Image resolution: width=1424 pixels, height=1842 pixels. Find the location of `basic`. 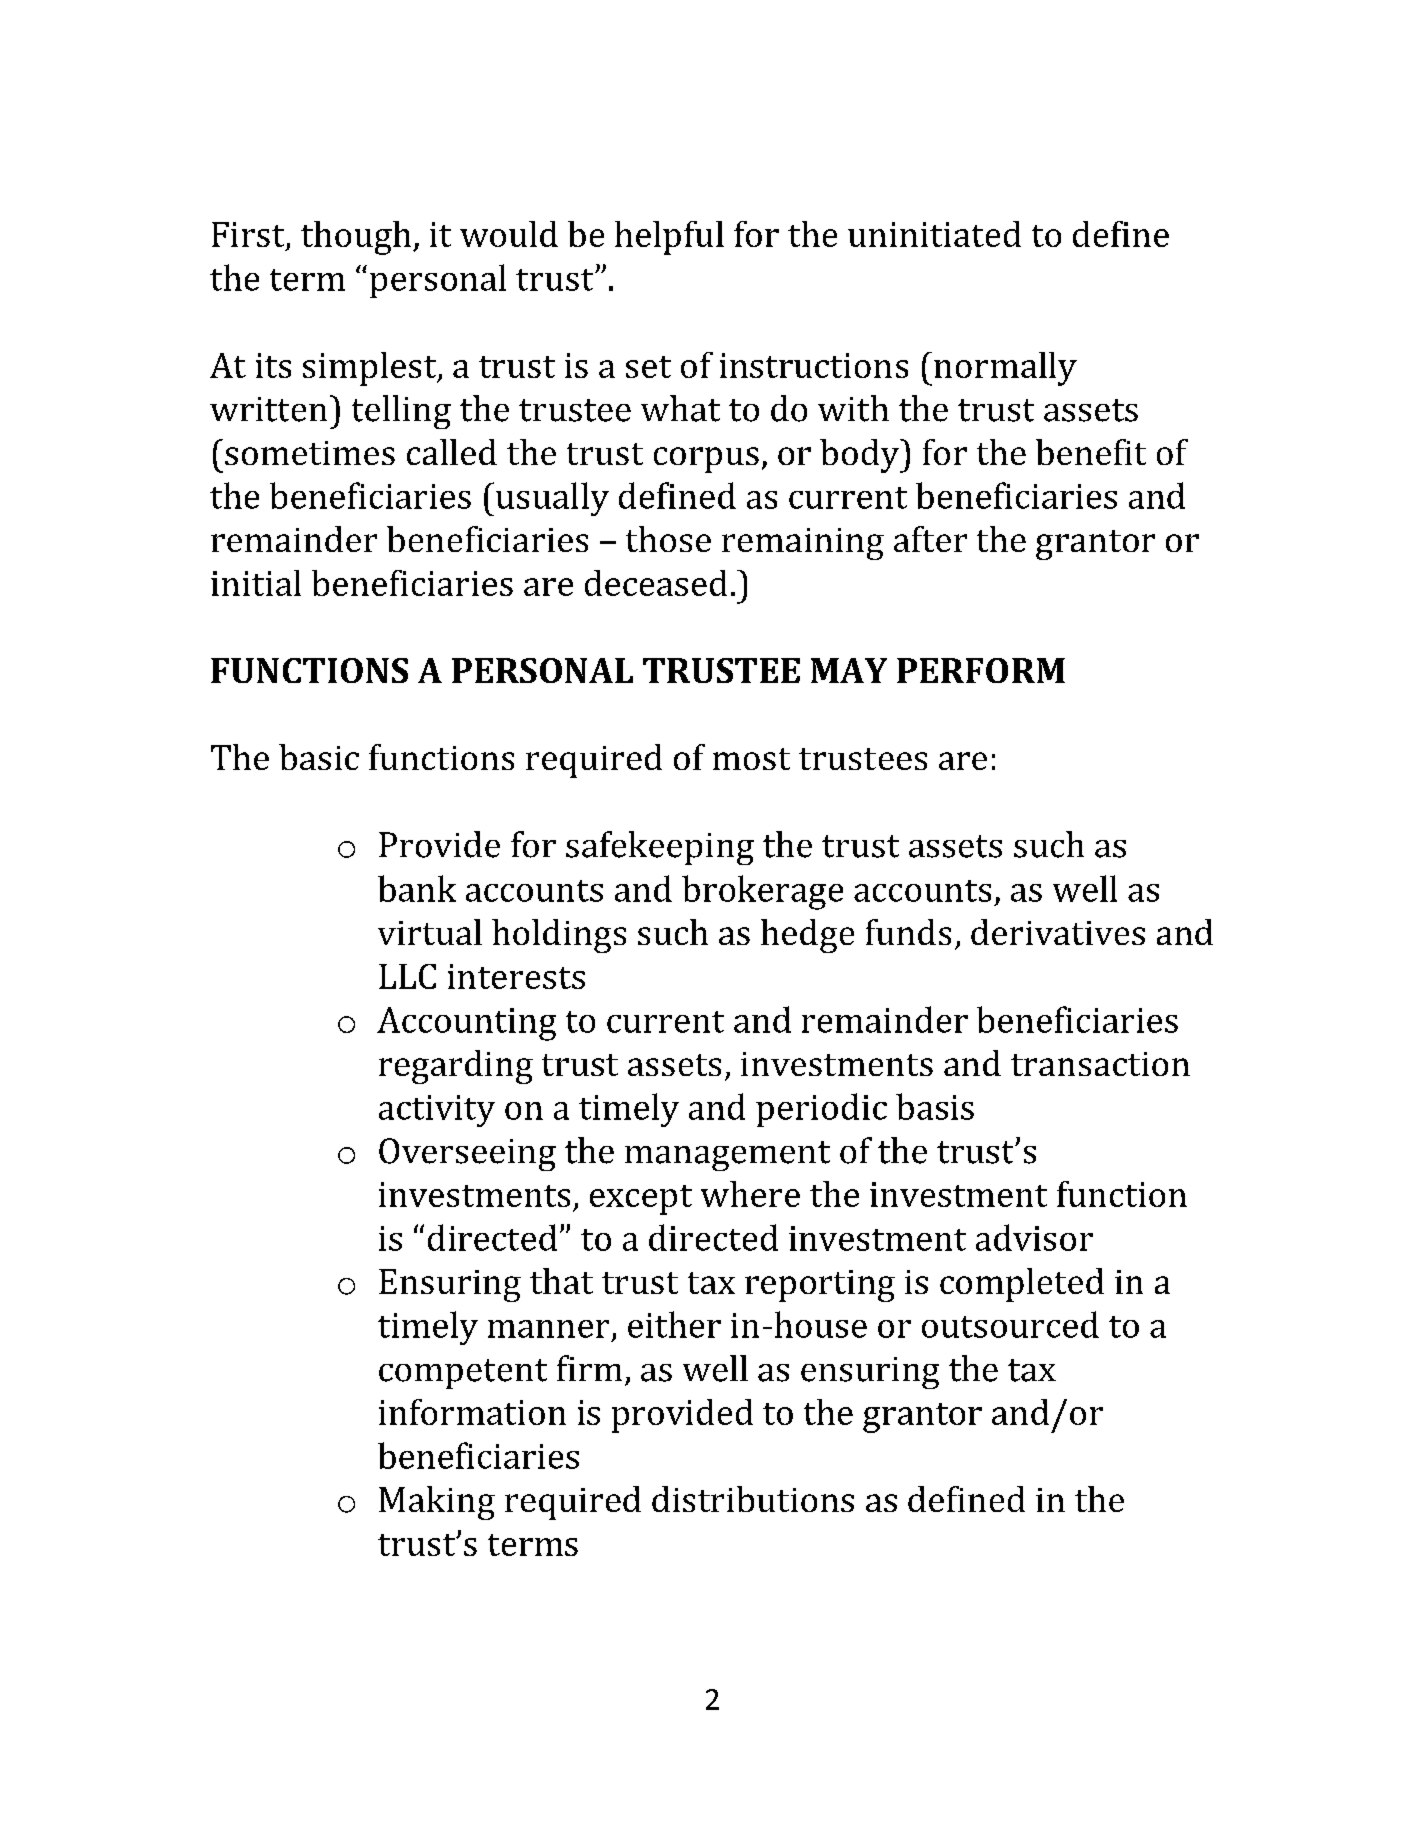

basic is located at coordinates (319, 757).
